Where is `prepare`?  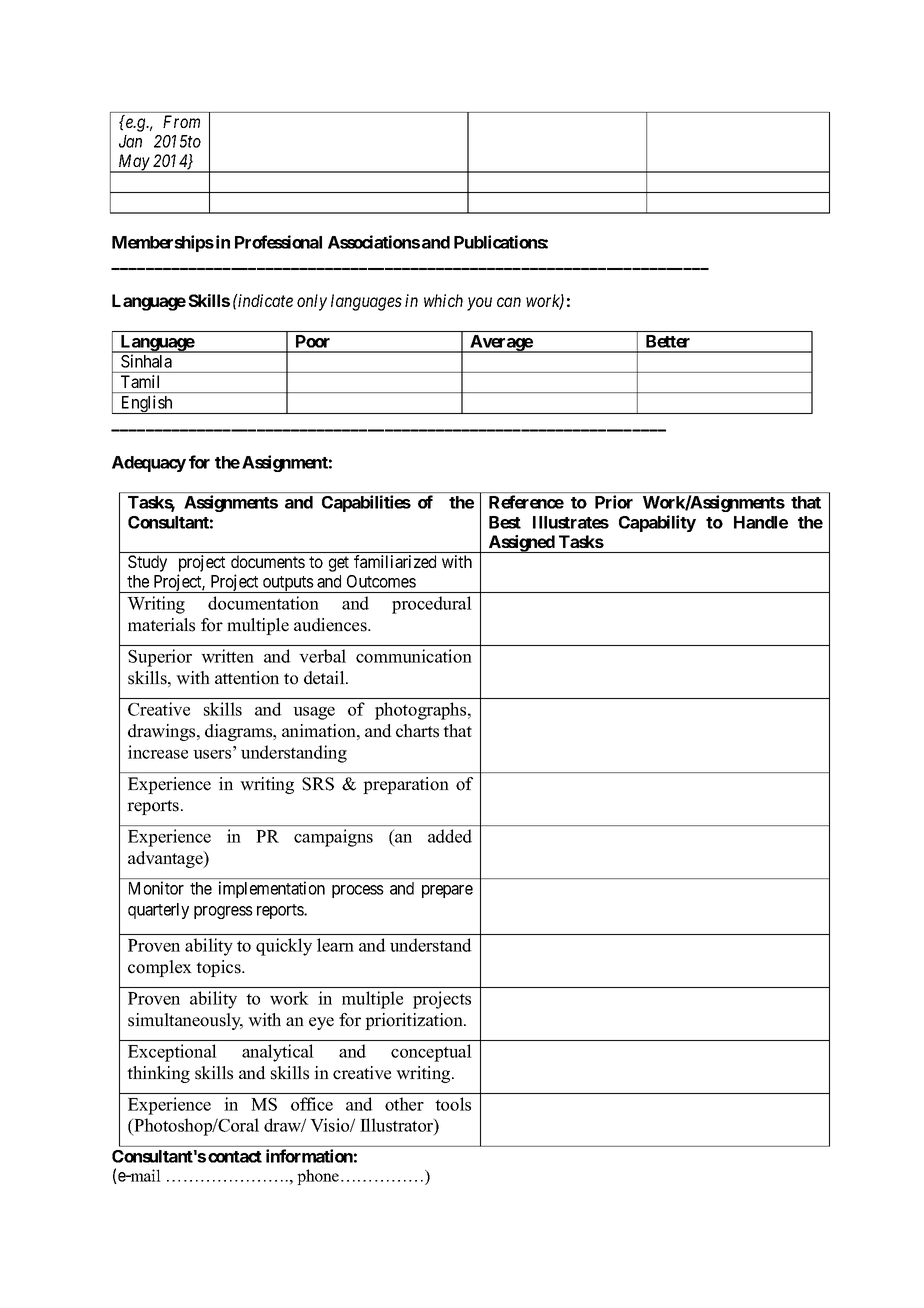 prepare is located at coordinates (447, 891).
